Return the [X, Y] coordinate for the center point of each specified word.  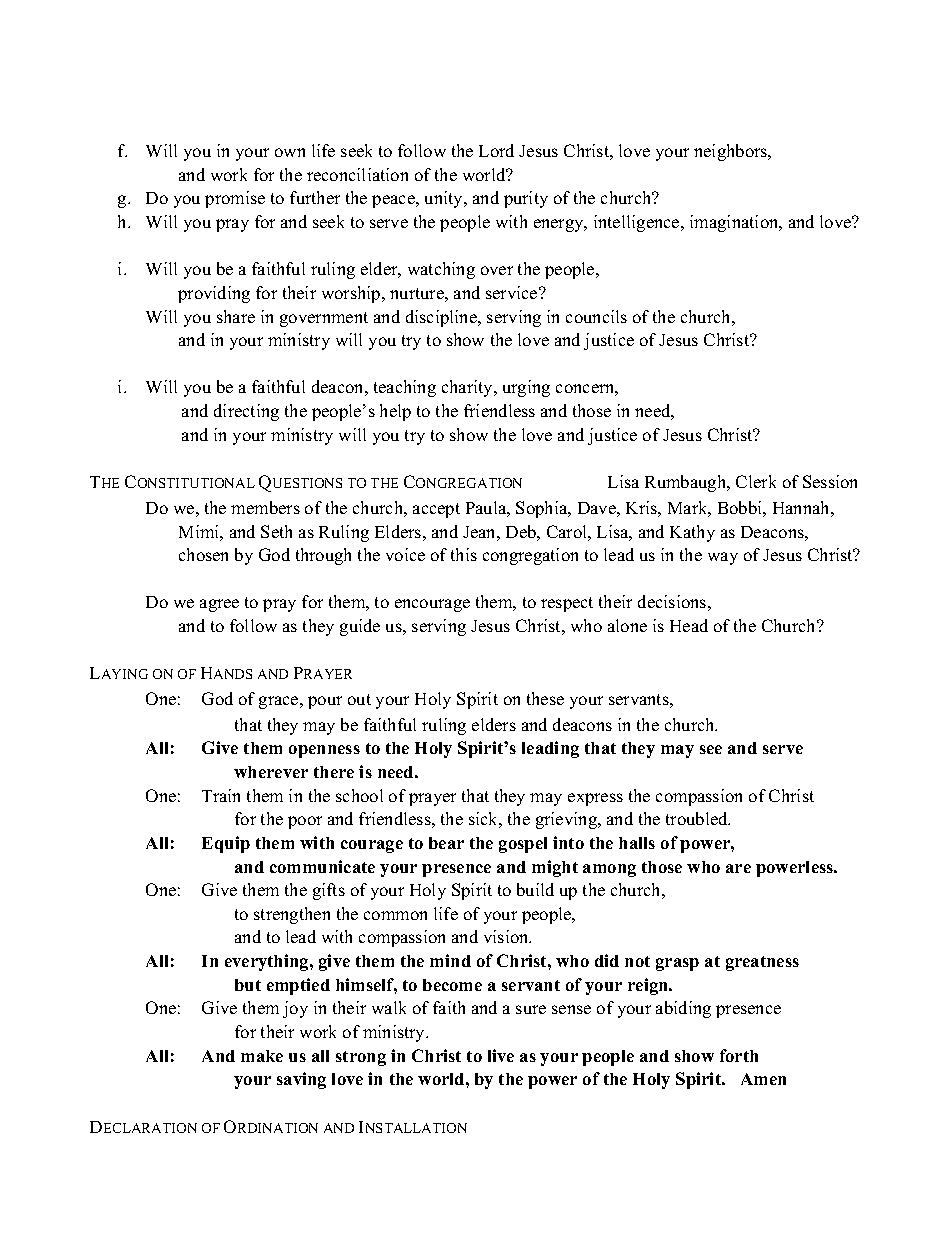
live [501, 1055]
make [262, 1056]
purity [526, 199]
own [290, 152]
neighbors [732, 152]
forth [739, 1055]
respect [567, 604]
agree [219, 605]
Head [689, 625]
